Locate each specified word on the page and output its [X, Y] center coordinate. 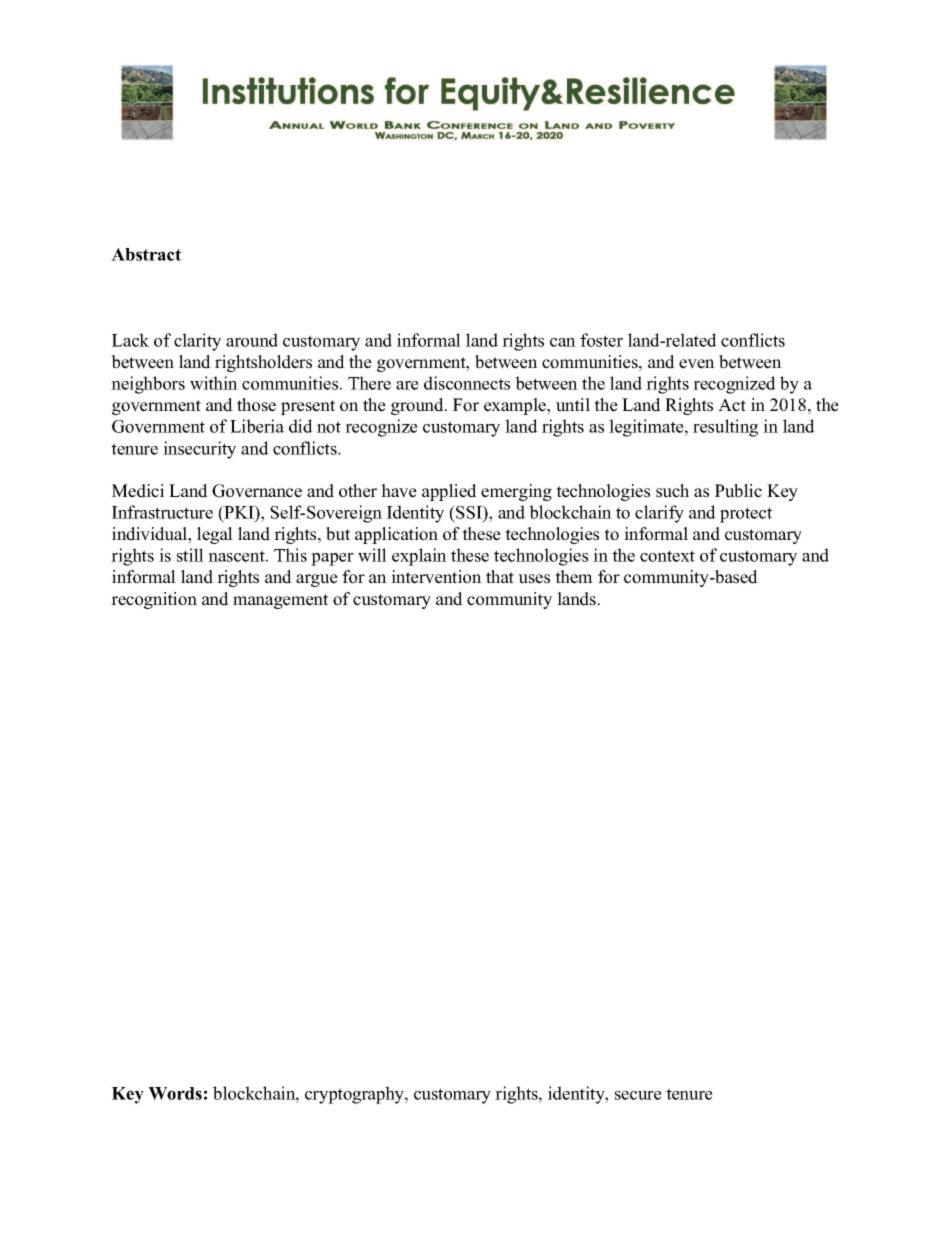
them [574, 577]
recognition [154, 600]
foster [601, 340]
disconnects [467, 383]
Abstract [146, 254]
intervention [436, 577]
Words [175, 1093]
